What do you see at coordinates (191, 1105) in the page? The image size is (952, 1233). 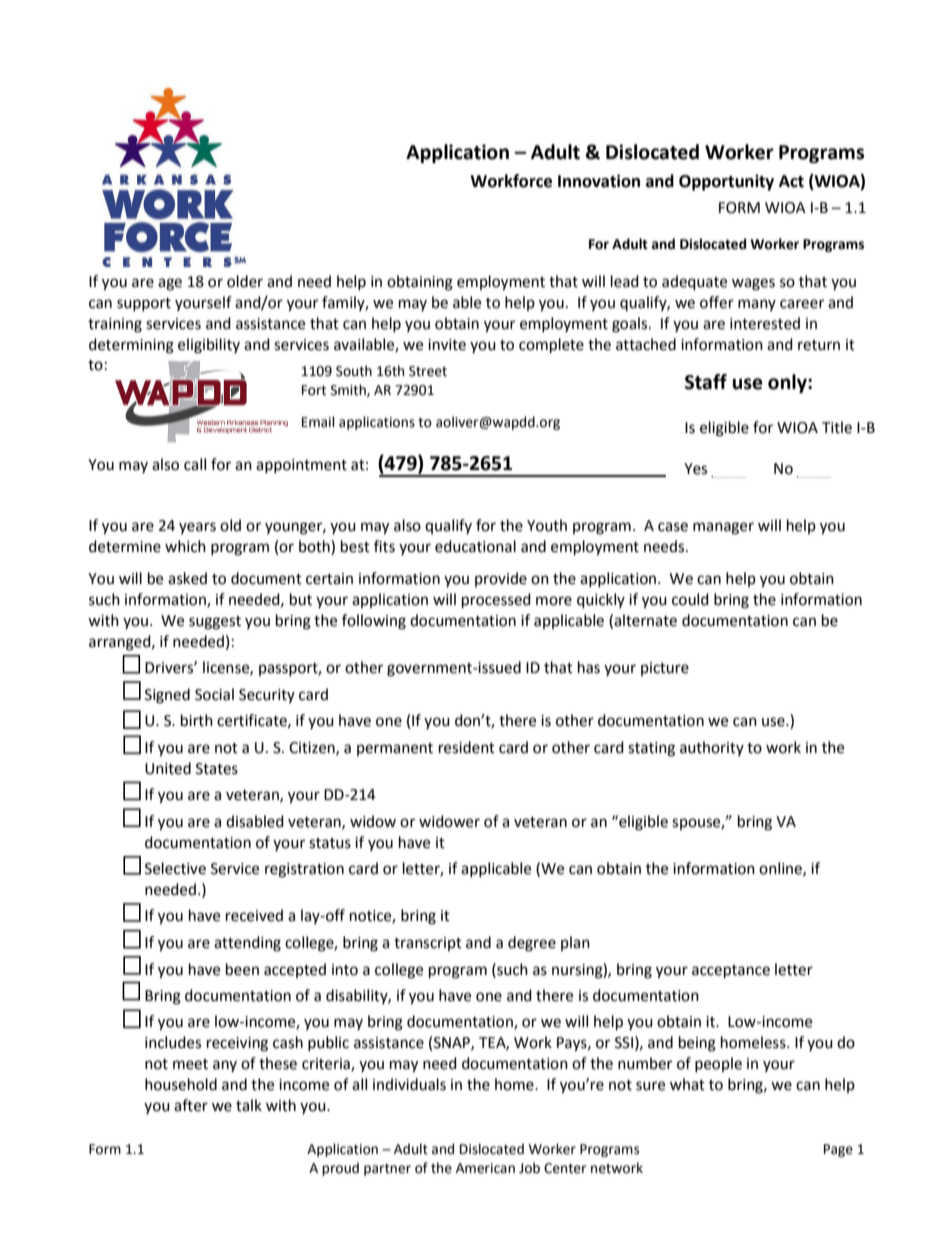 I see `after` at bounding box center [191, 1105].
